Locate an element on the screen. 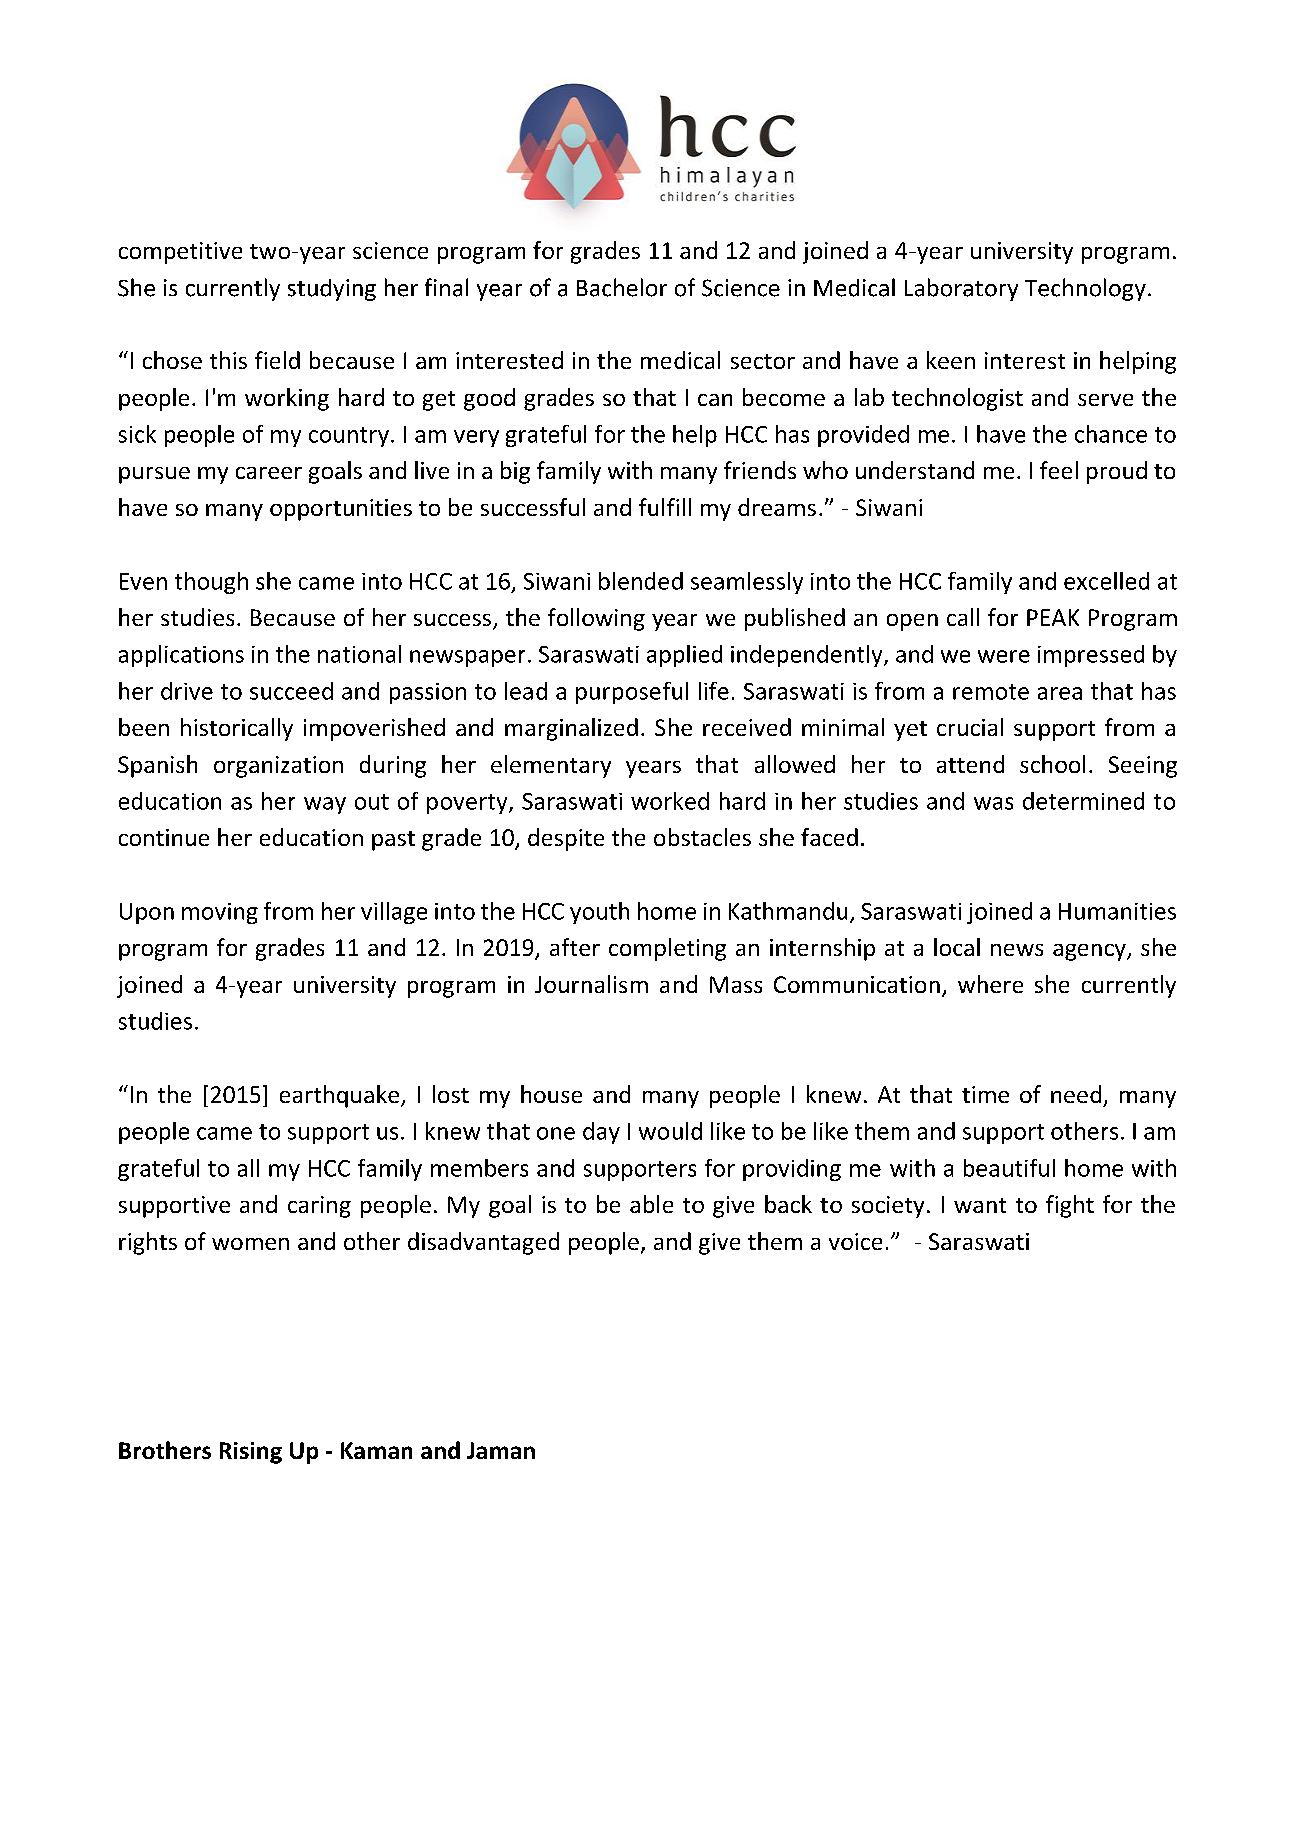 The width and height of the screenshot is (1295, 1833). Laboratory is located at coordinates (961, 289).
